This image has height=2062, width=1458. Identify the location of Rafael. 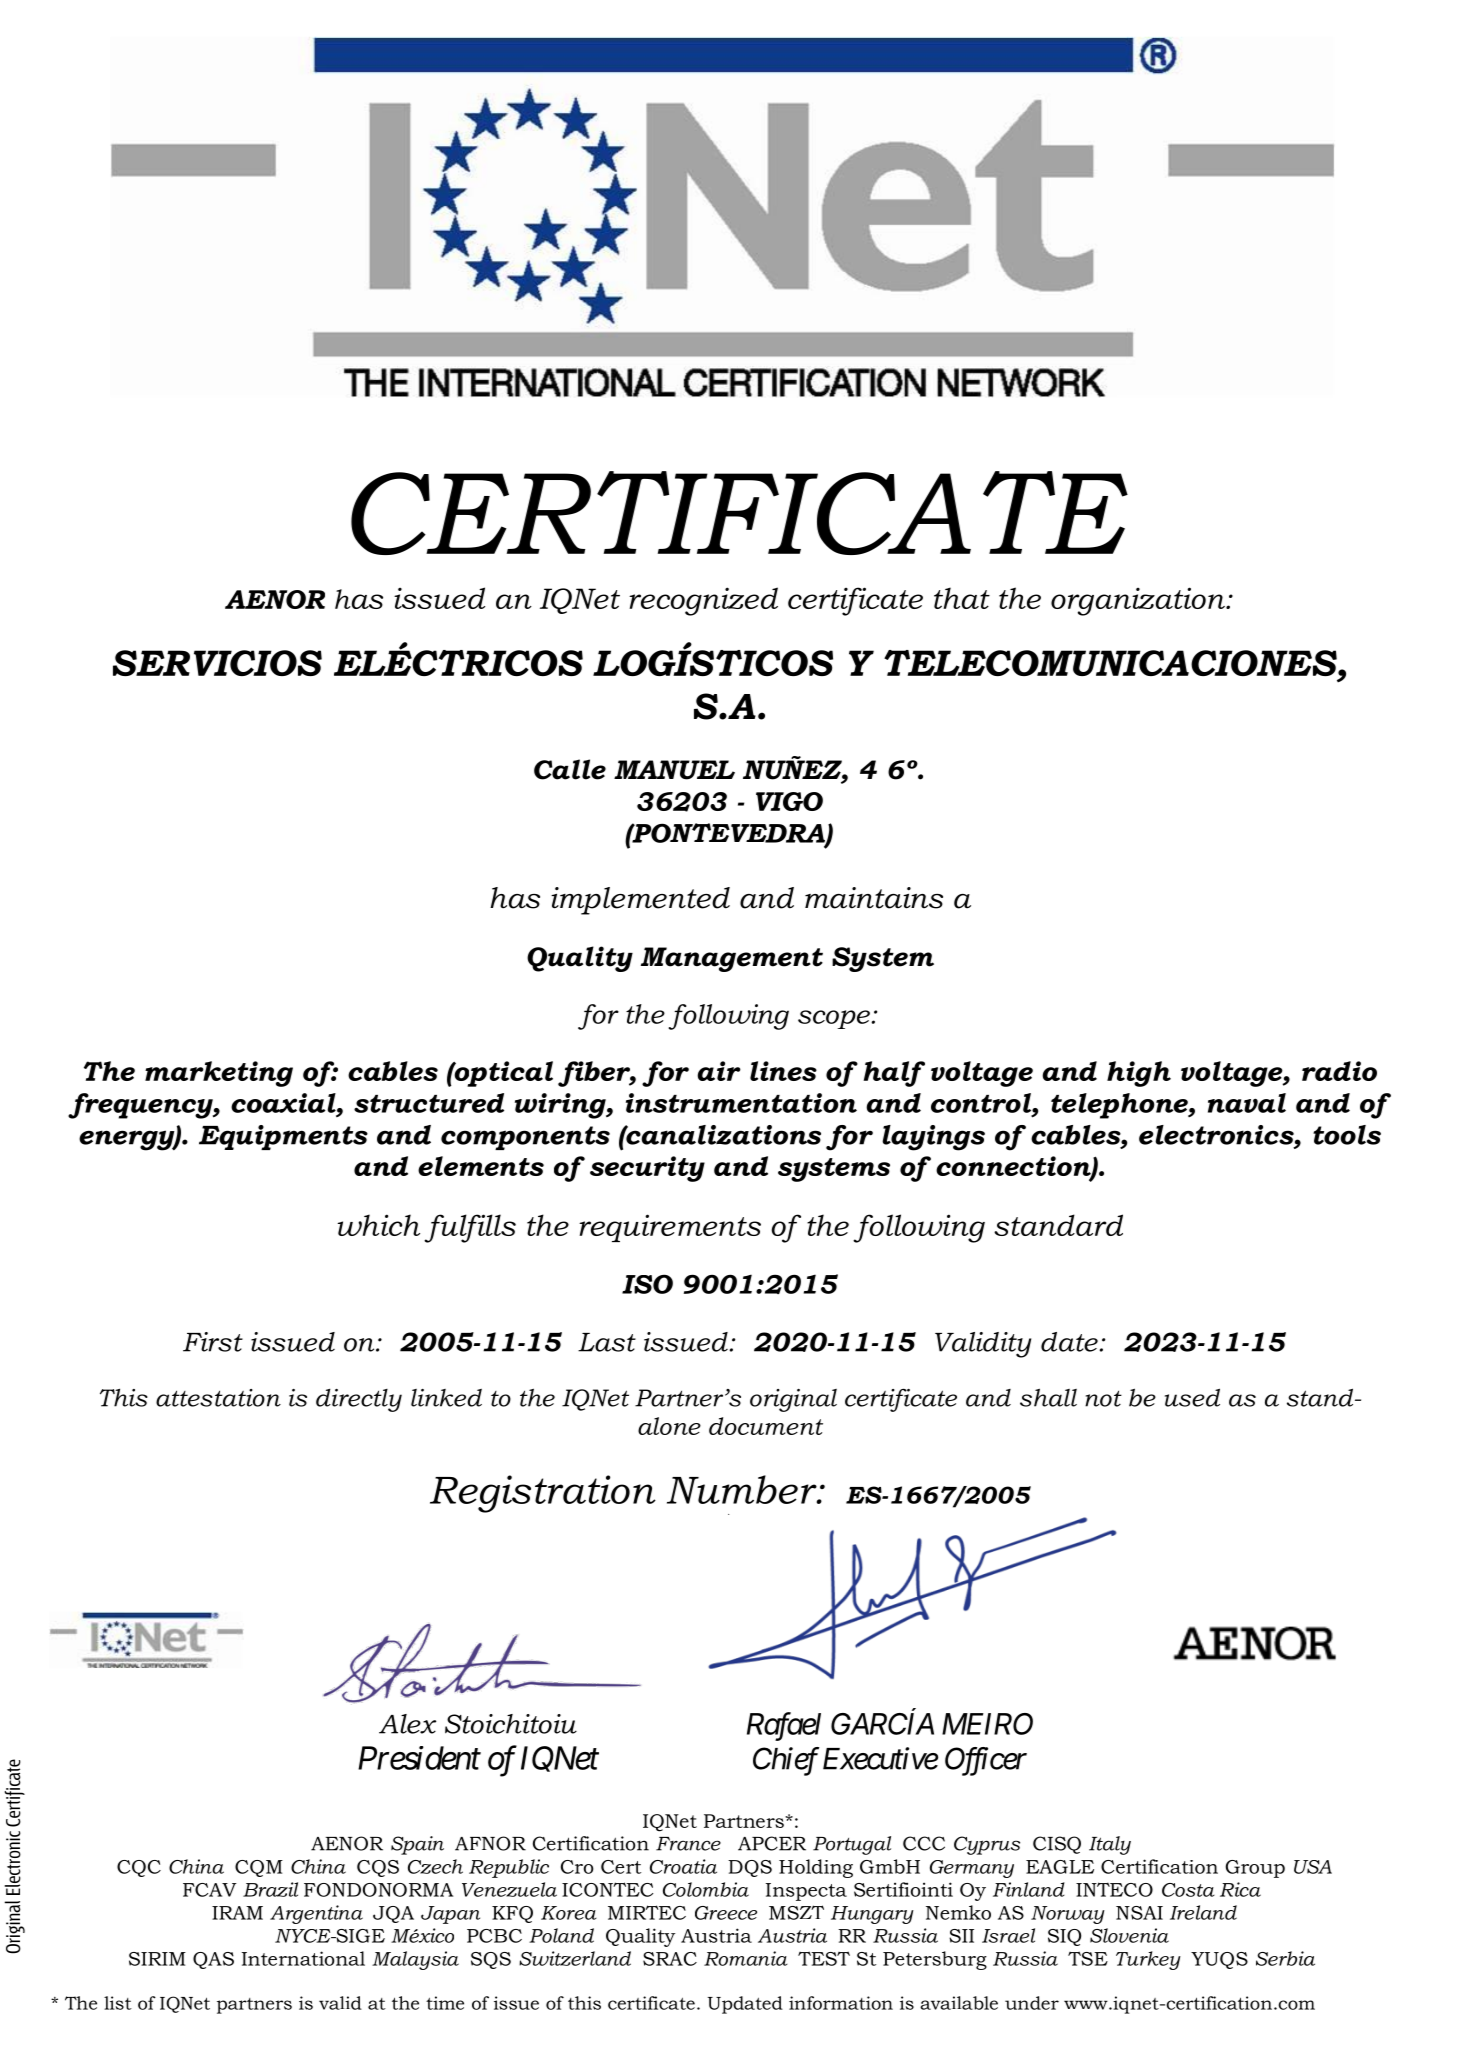
(784, 1726).
